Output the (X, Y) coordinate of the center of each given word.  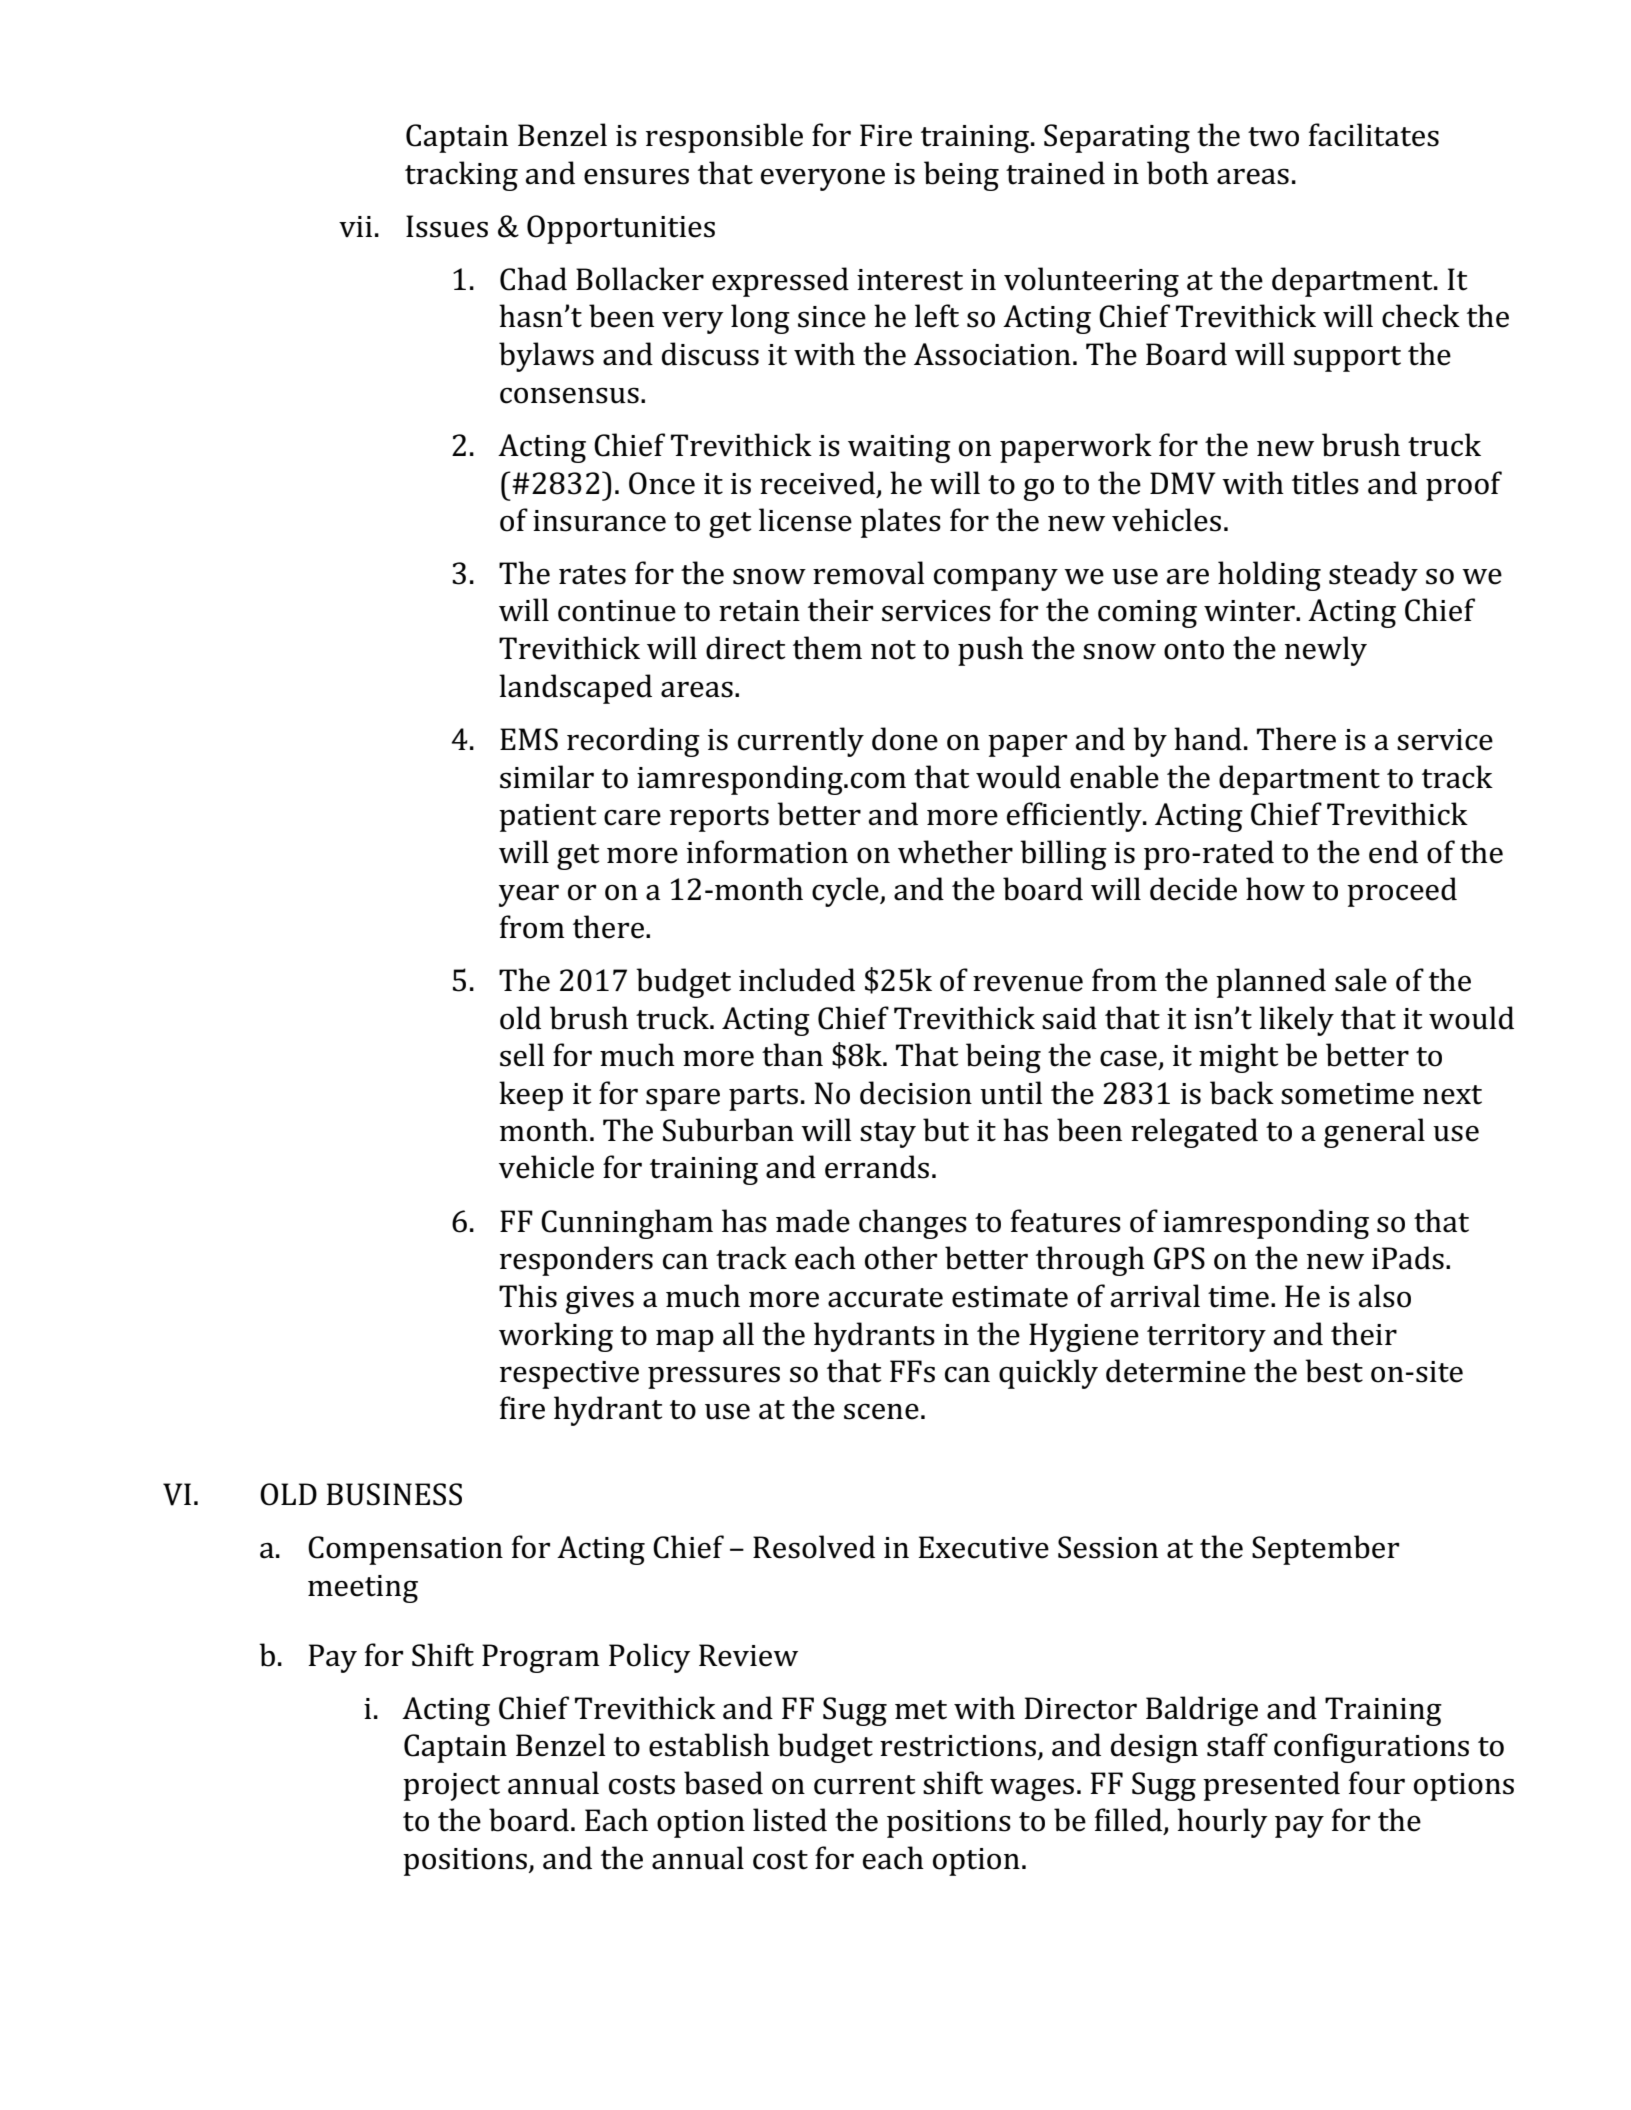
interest (910, 280)
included (797, 980)
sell (522, 1055)
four (1377, 1783)
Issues (447, 226)
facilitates (1374, 135)
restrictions (958, 1746)
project (451, 1787)
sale (1361, 980)
